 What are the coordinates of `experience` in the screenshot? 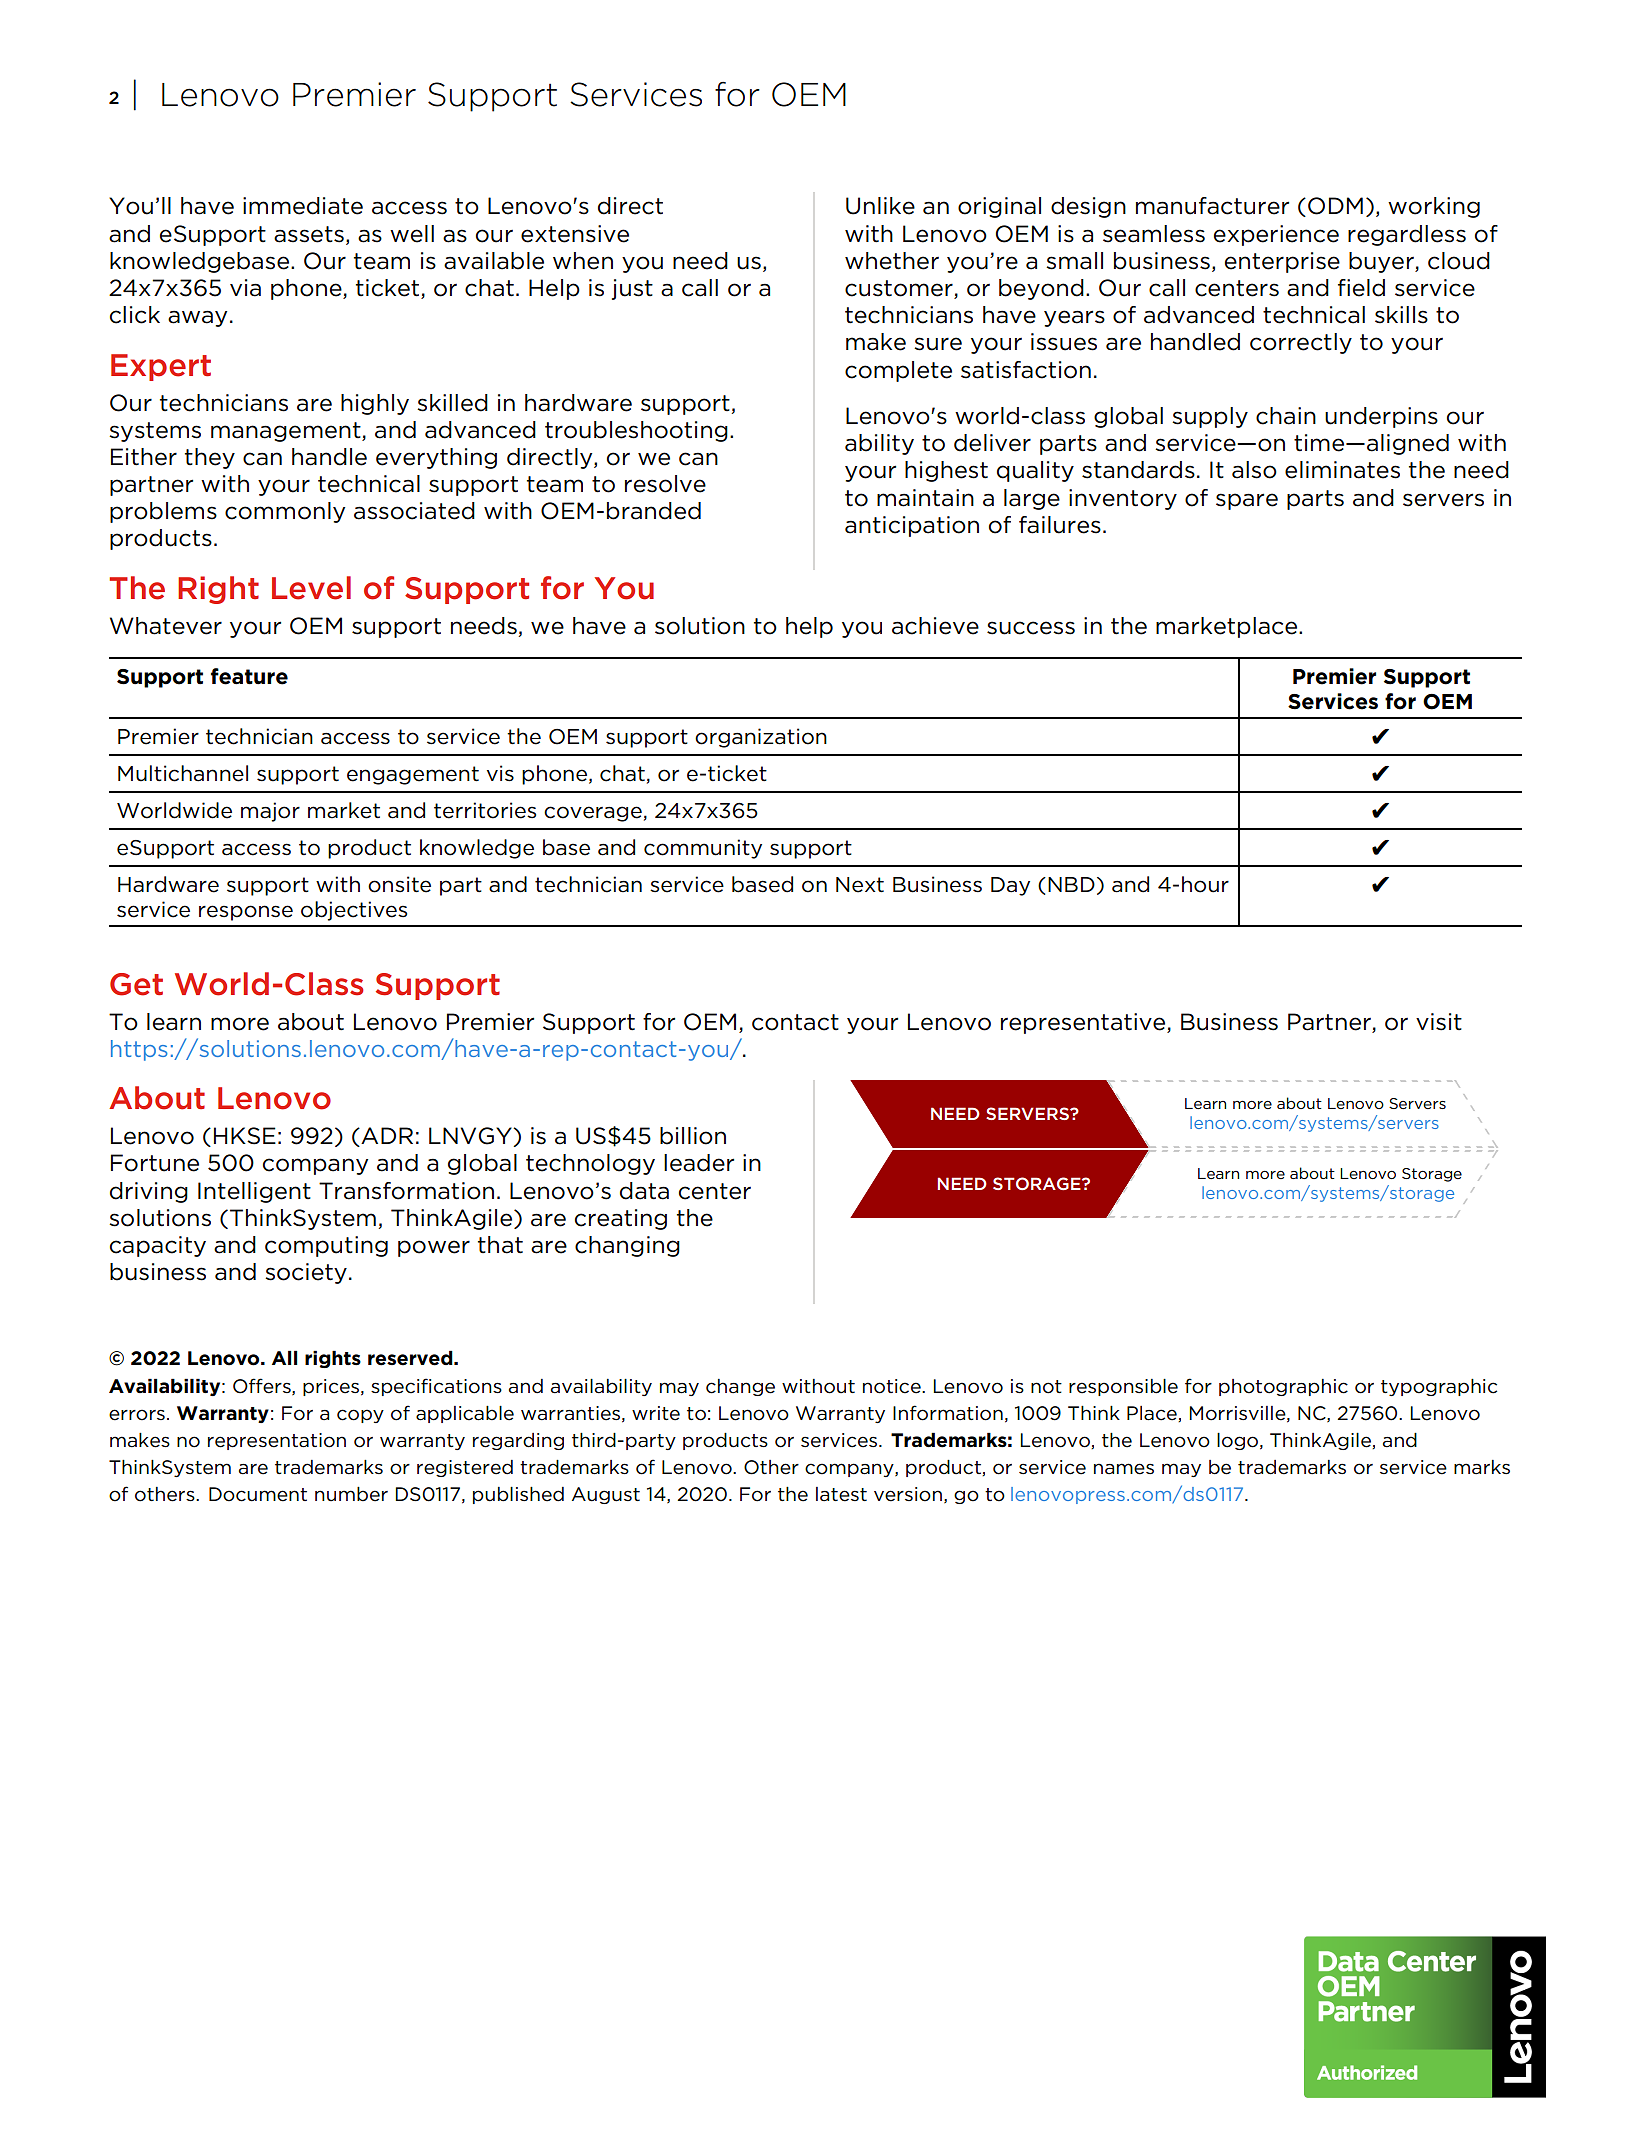 It's located at (1276, 235).
